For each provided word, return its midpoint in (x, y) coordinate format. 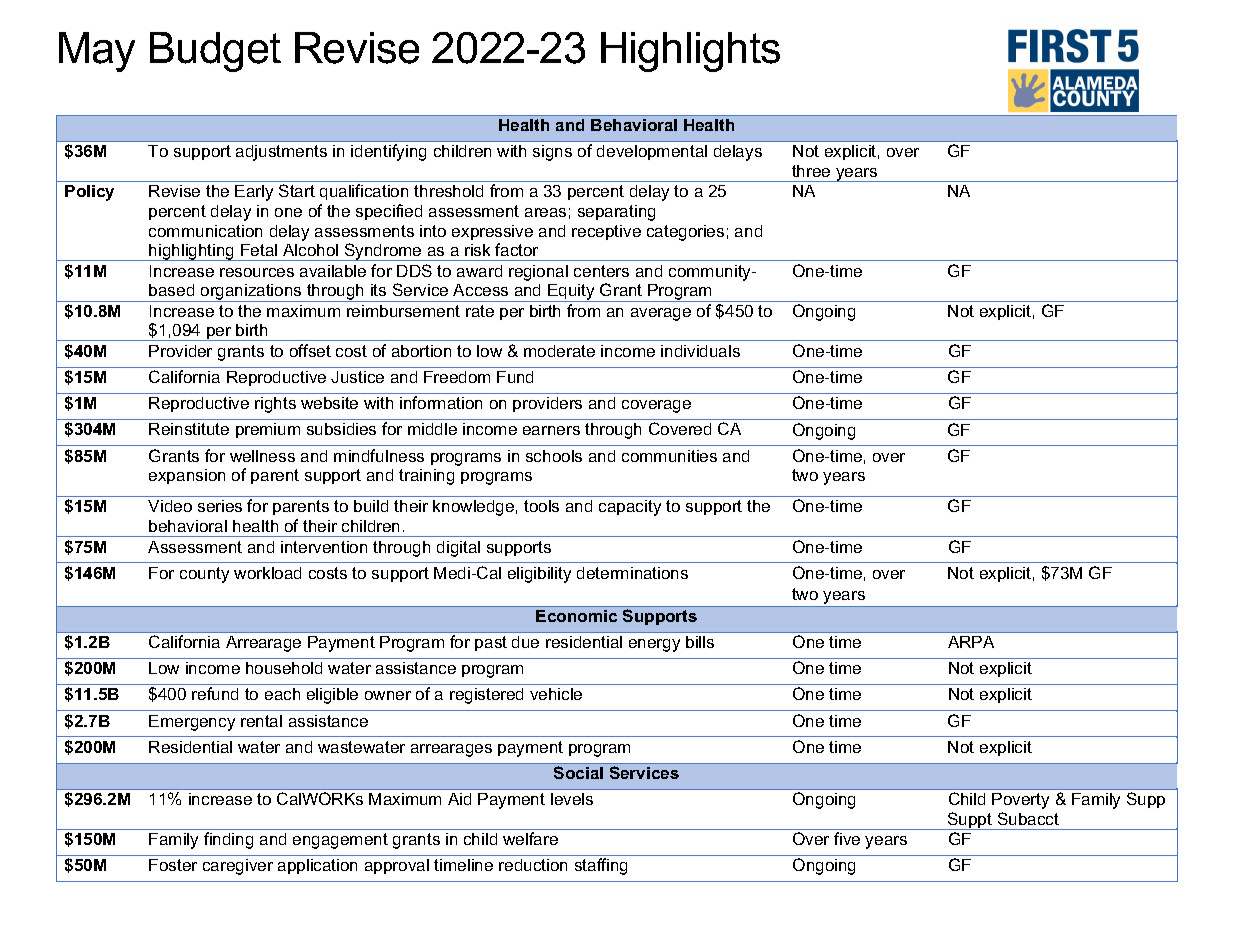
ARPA (971, 642)
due (525, 642)
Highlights (690, 52)
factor (516, 249)
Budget (215, 52)
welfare (530, 838)
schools (554, 456)
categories (685, 233)
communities (669, 456)
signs (552, 153)
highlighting (192, 252)
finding (228, 840)
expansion (187, 476)
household (284, 668)
